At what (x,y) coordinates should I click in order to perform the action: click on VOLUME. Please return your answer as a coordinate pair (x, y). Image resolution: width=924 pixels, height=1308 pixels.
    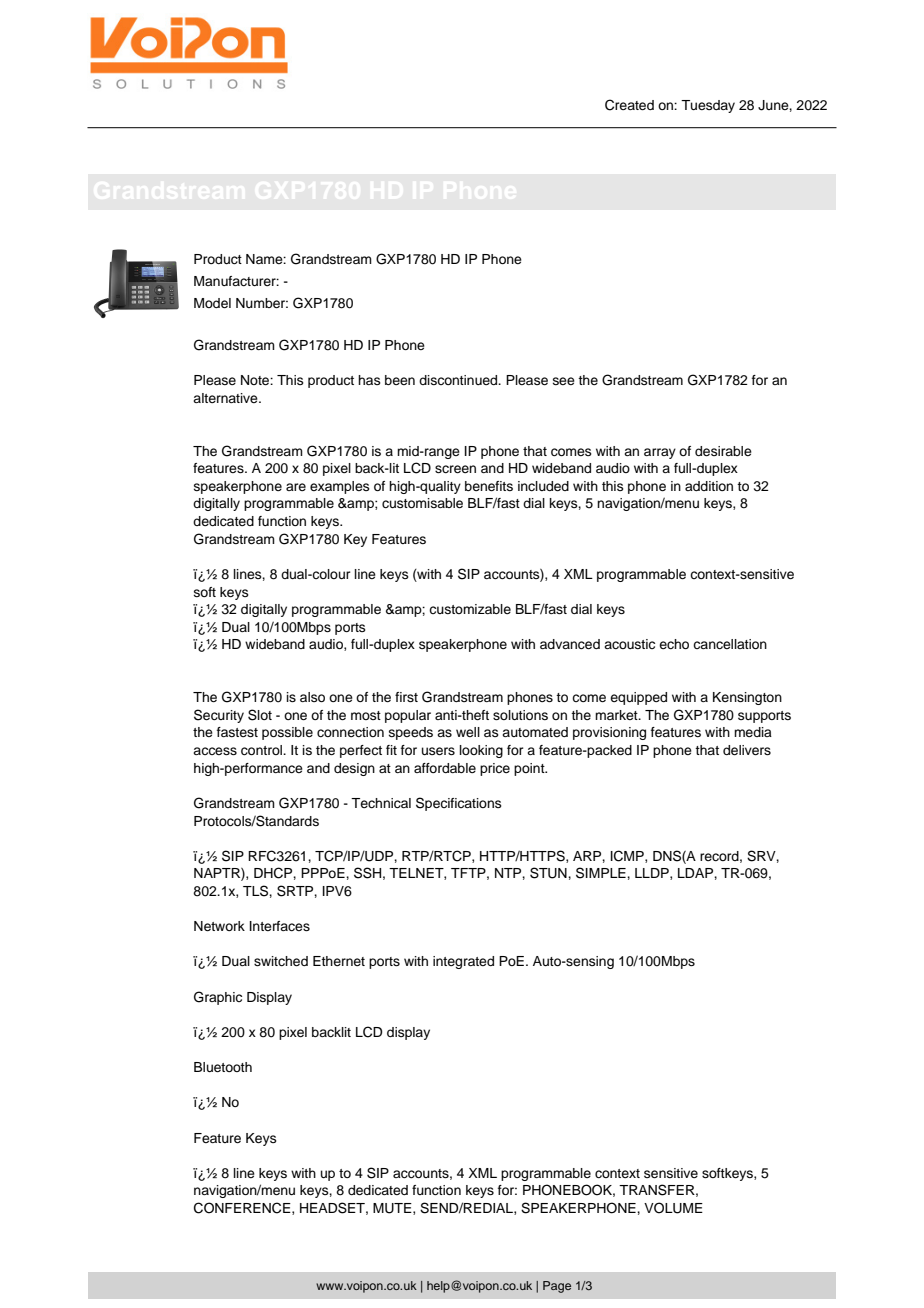
    Looking at the image, I should click on (673, 1208).
